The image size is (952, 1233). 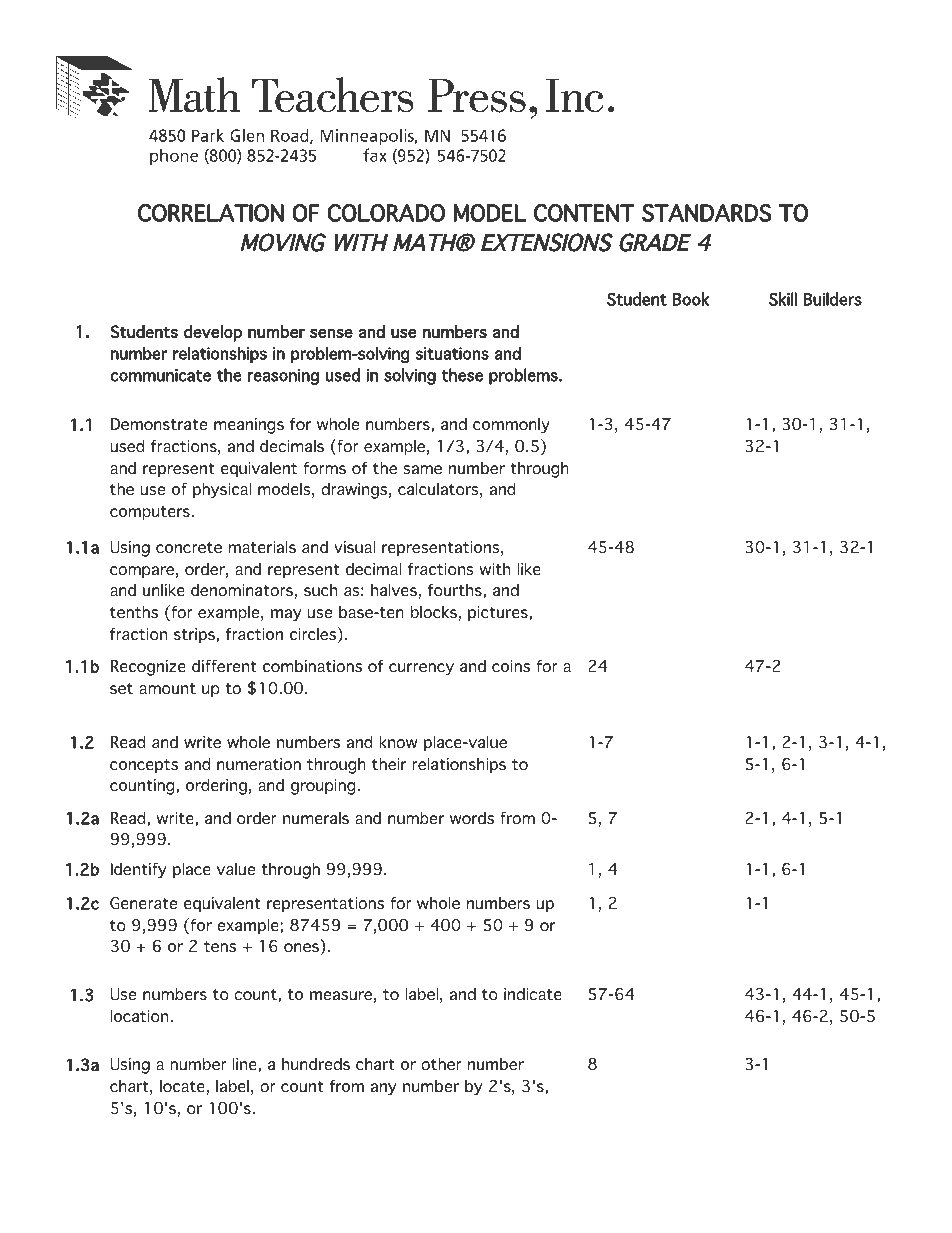 What do you see at coordinates (441, 1064) in the screenshot?
I see `other` at bounding box center [441, 1064].
